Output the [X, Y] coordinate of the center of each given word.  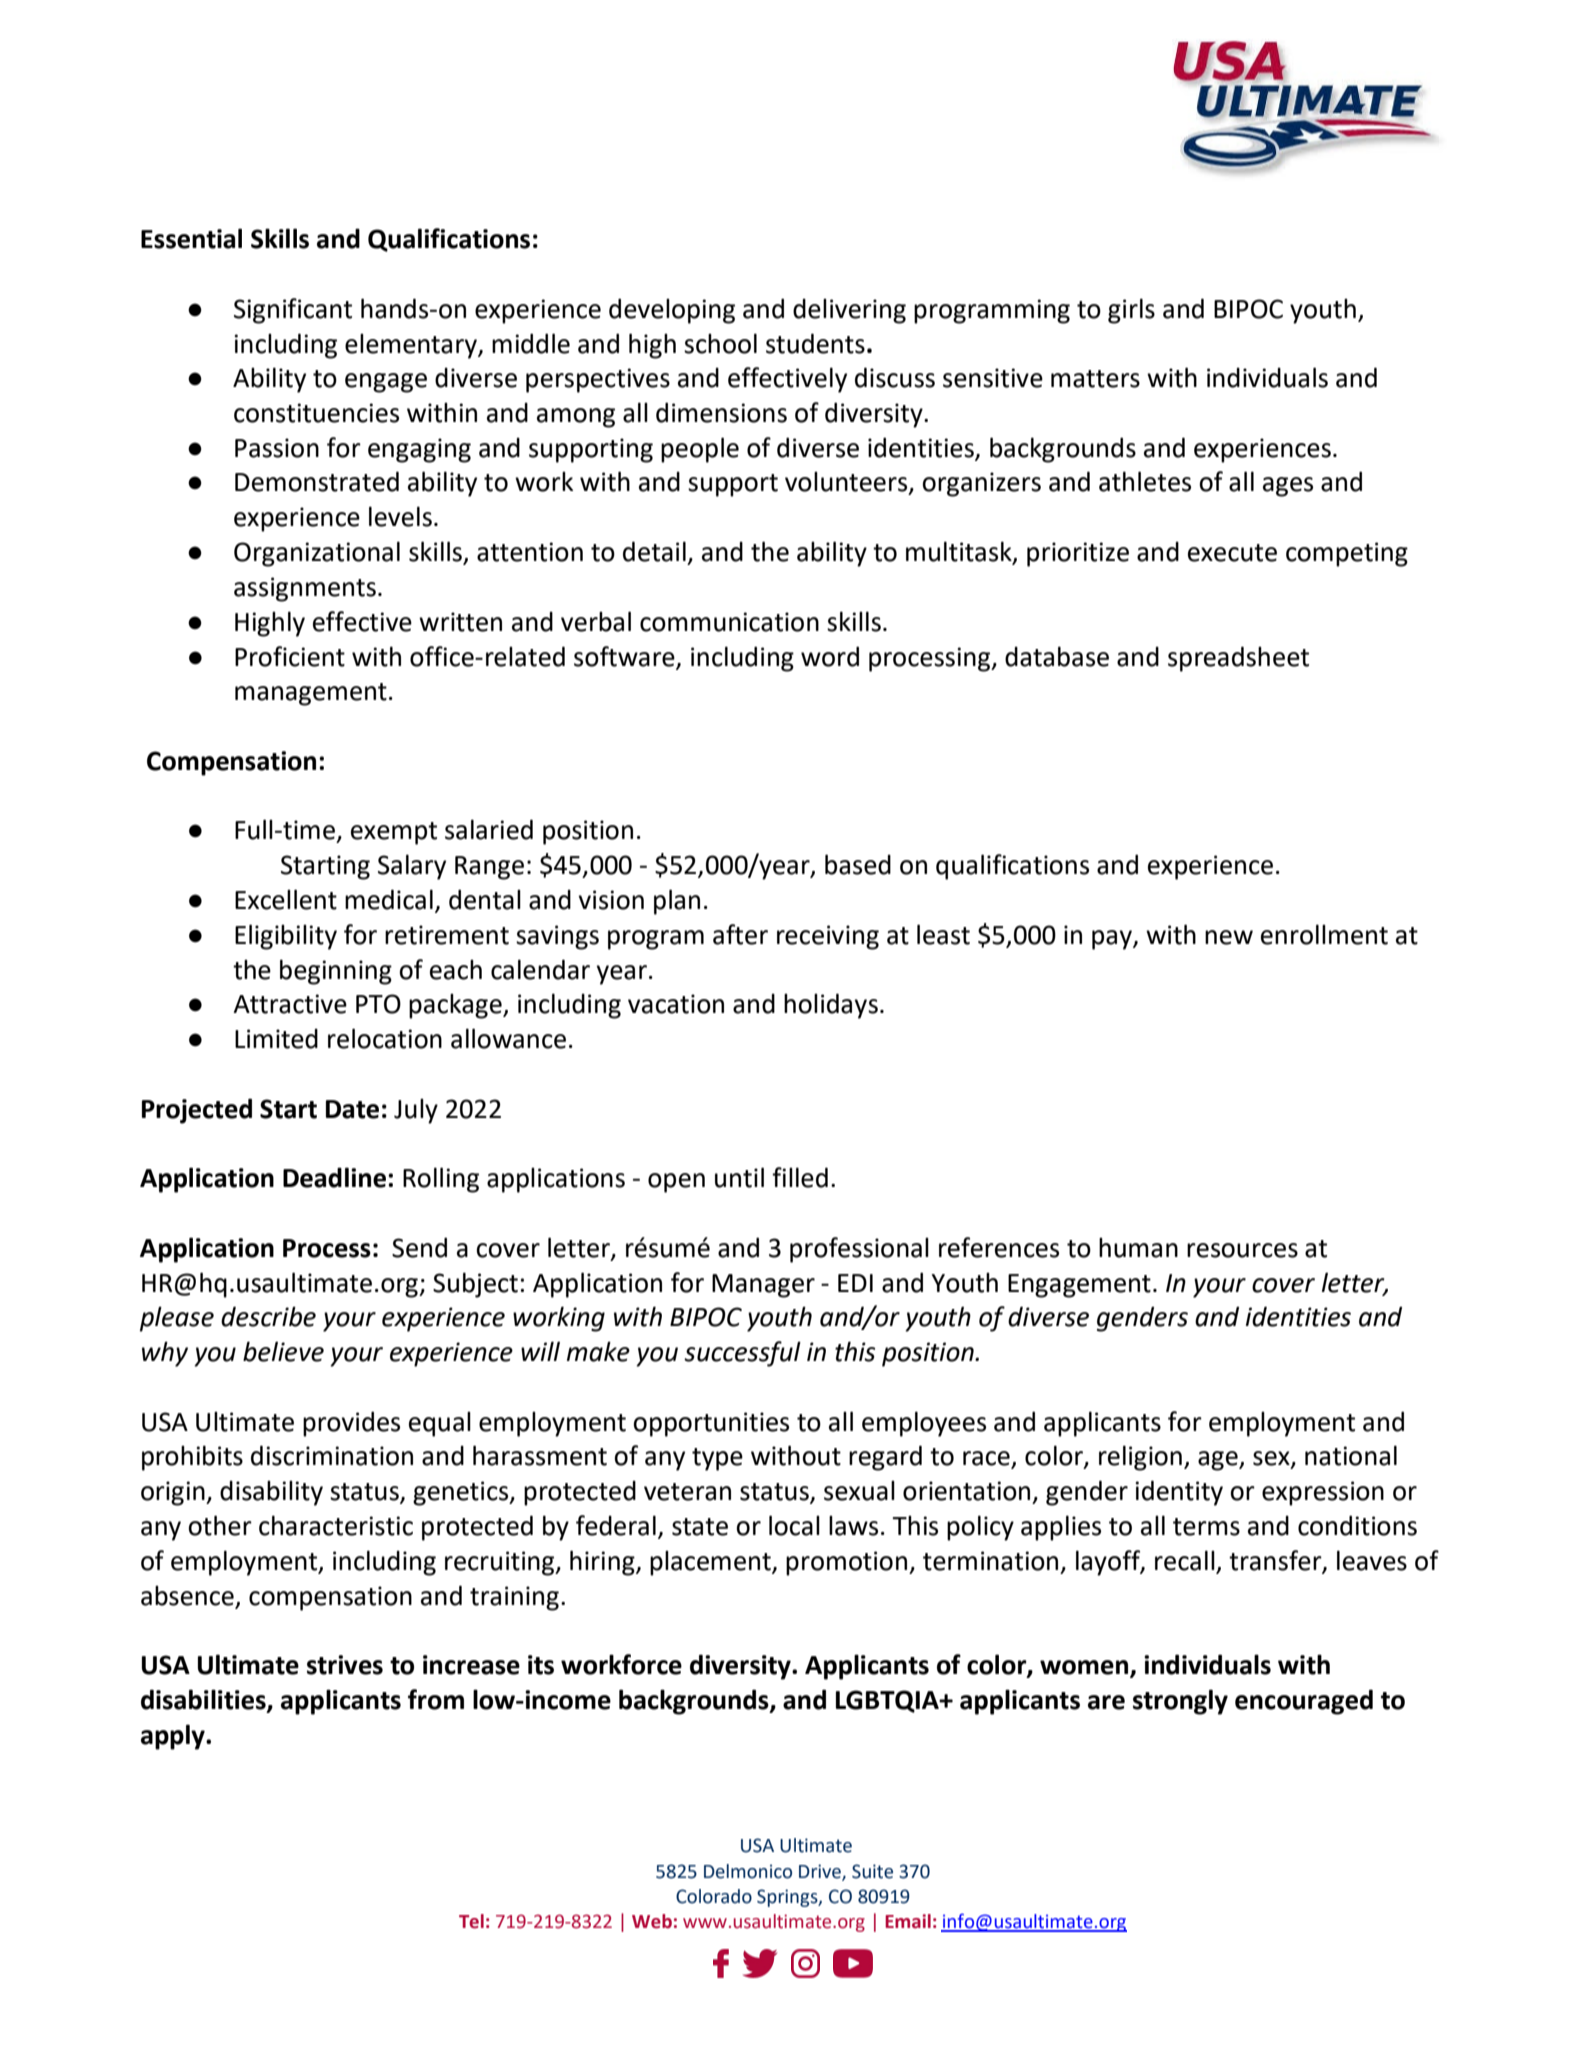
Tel [471, 1921]
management [311, 694]
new [1229, 937]
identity [1179, 1493]
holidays [831, 1006]
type [717, 1459]
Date [352, 1109]
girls [1131, 311]
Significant [293, 311]
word [830, 656]
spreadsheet [1238, 659]
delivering [849, 311]
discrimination [332, 1455]
